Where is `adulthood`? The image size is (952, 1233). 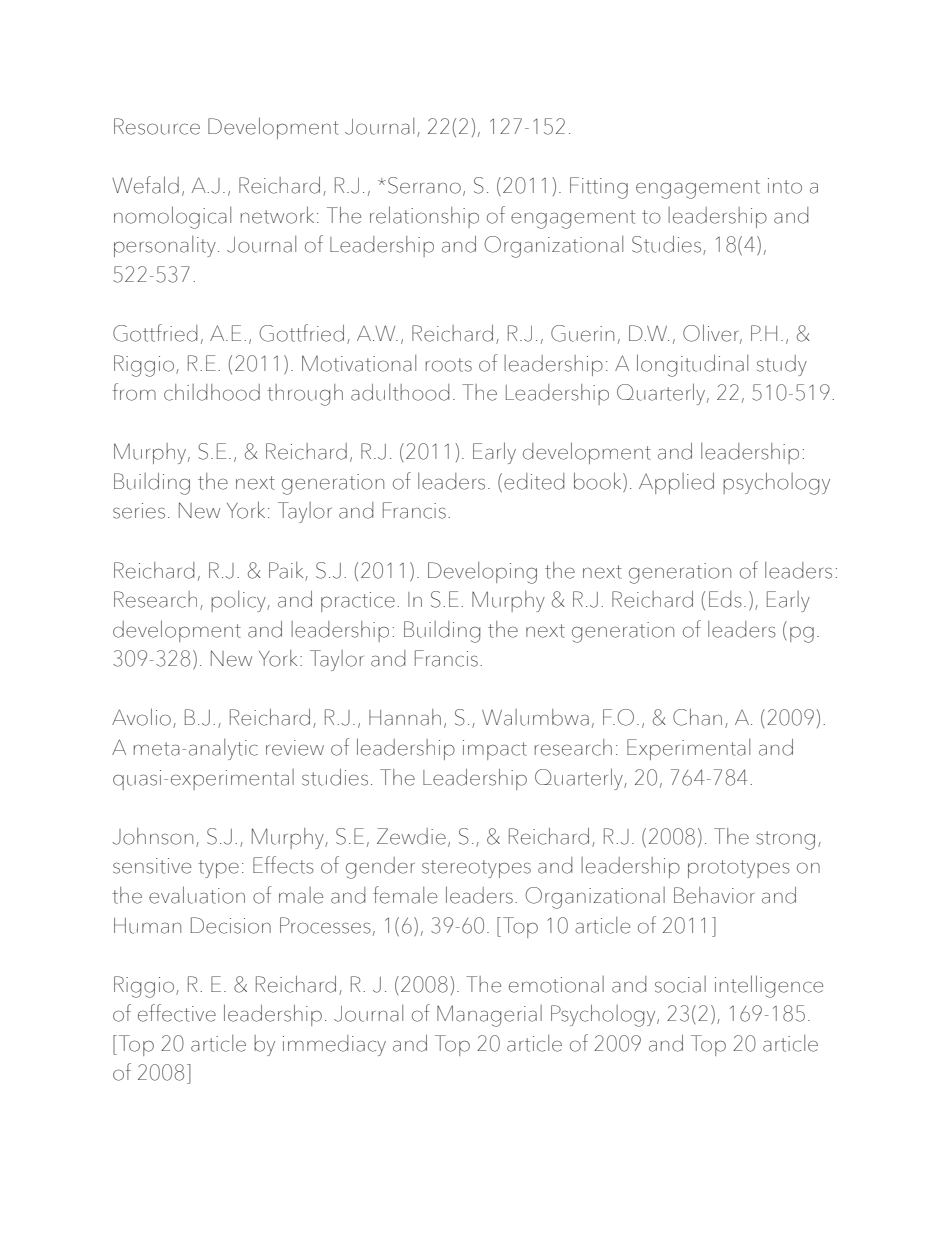
adulthood is located at coordinates (400, 392).
